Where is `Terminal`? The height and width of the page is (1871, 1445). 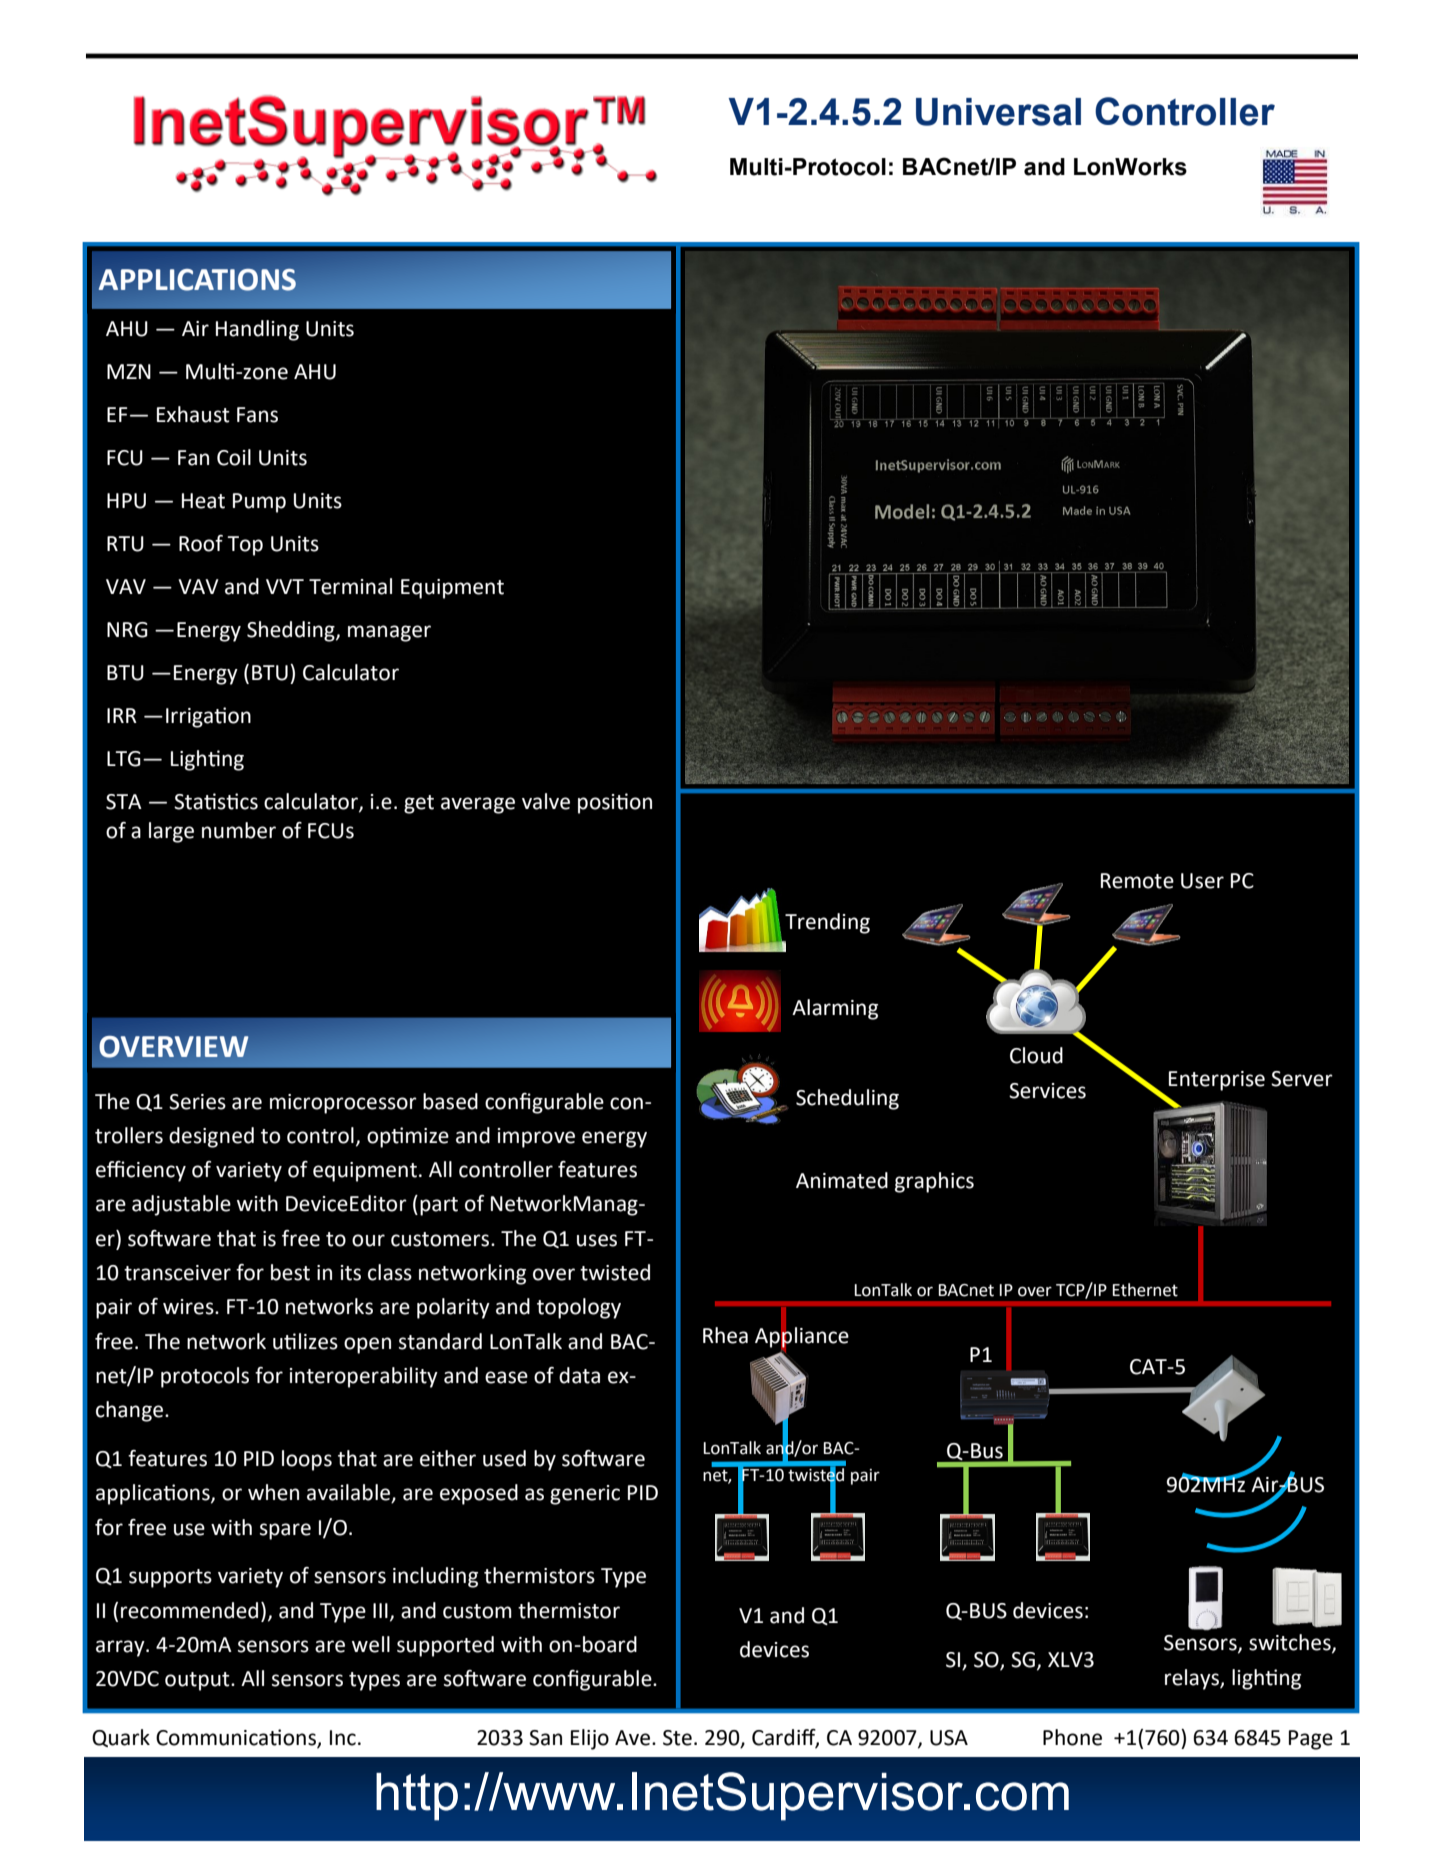 Terminal is located at coordinates (350, 586).
